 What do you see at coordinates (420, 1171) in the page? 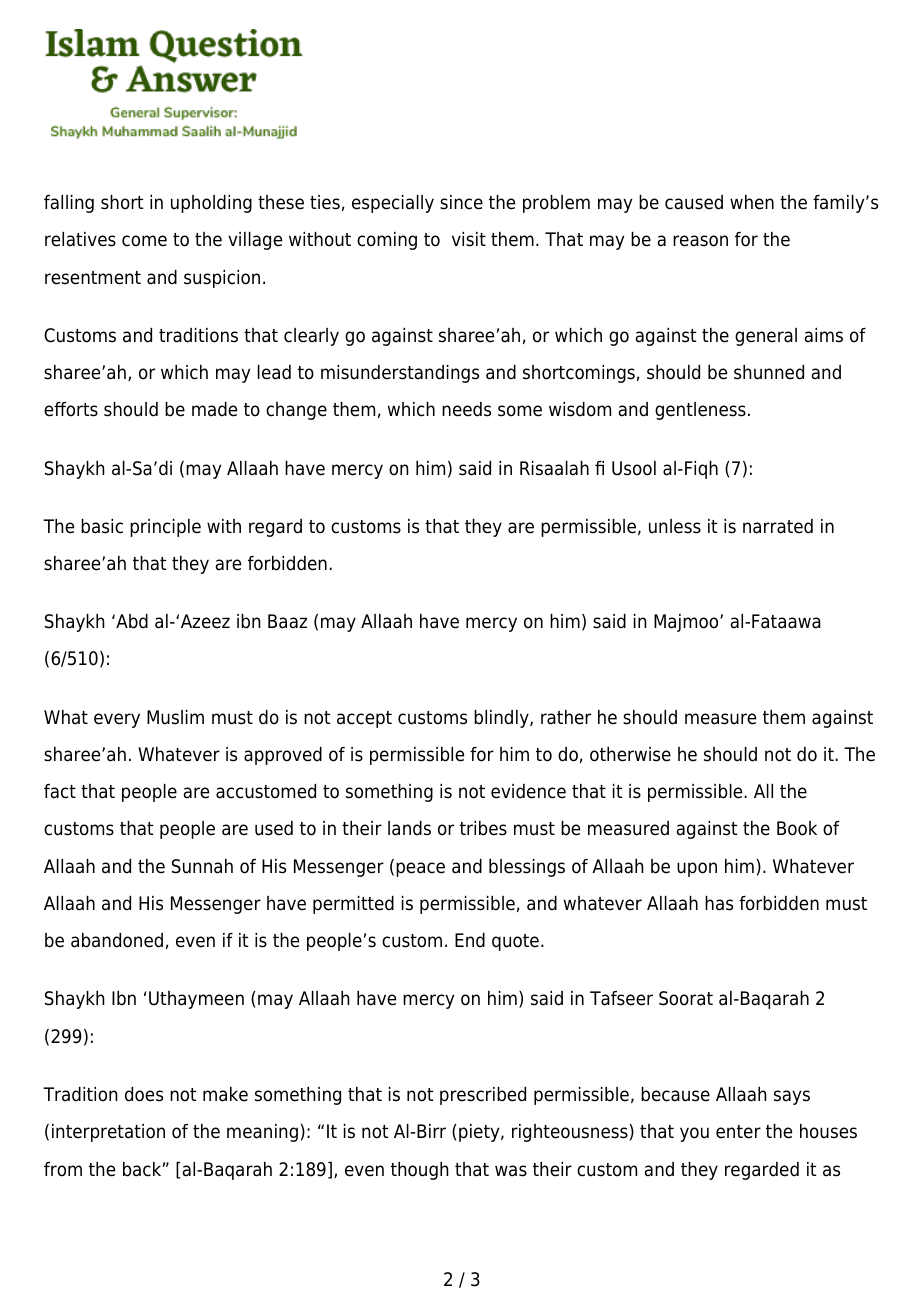
I see `though` at bounding box center [420, 1171].
